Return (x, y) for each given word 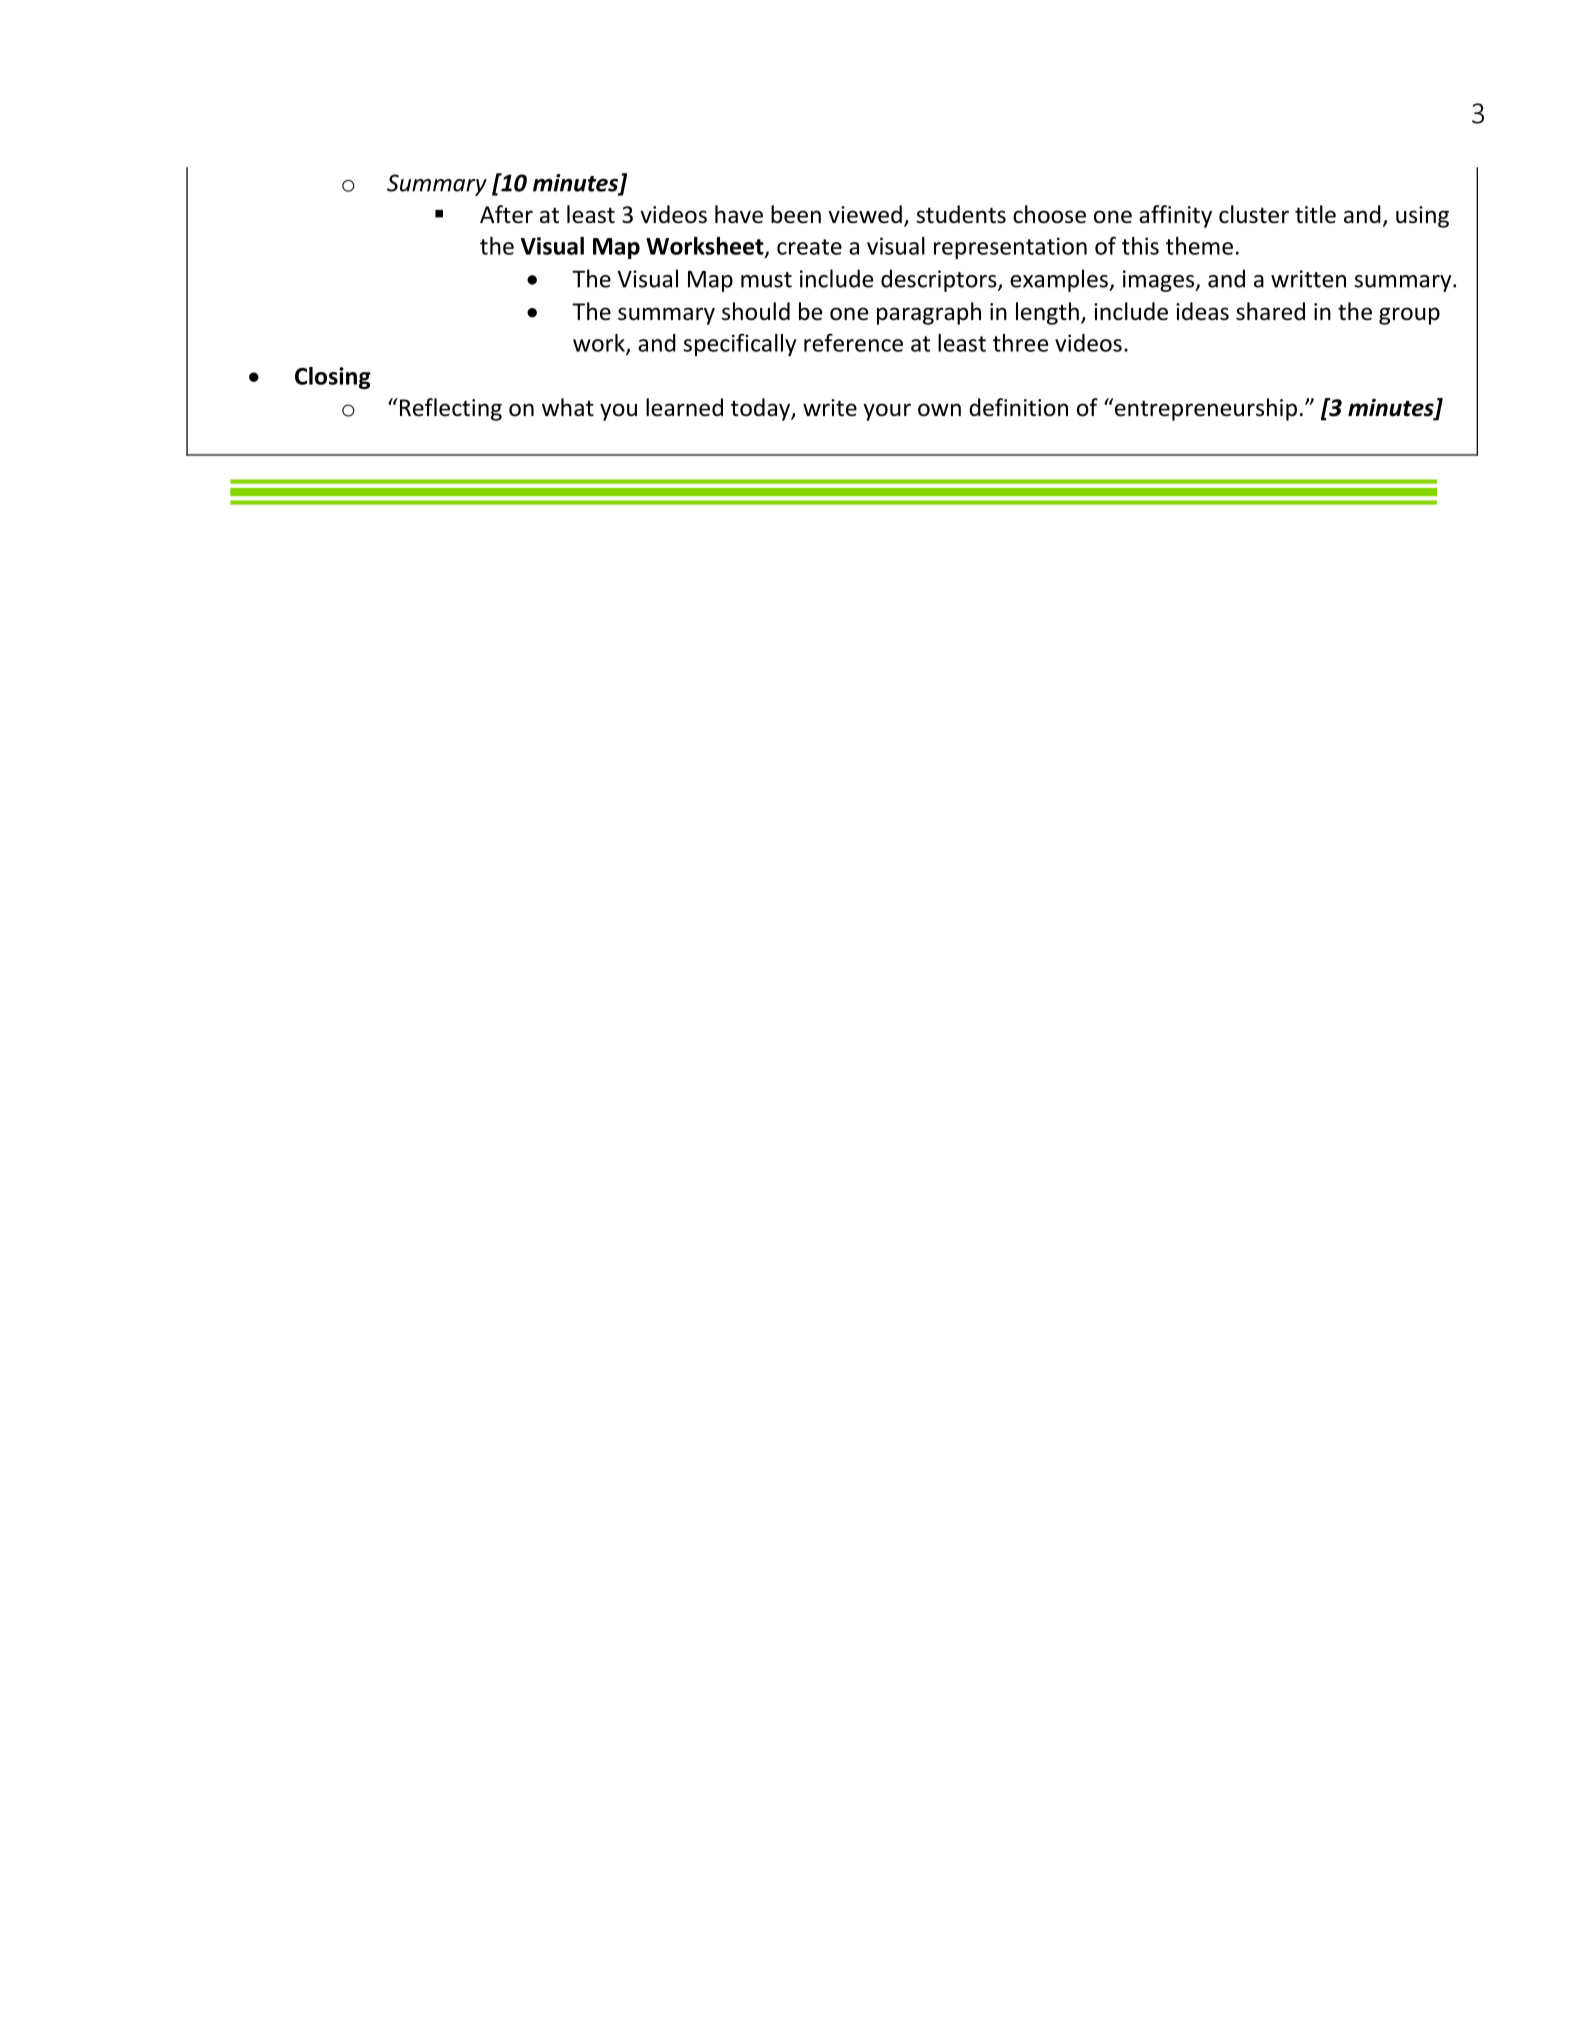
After (506, 214)
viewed (865, 214)
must (766, 280)
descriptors (940, 280)
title (1315, 214)
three (1020, 343)
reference (853, 342)
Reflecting (451, 409)
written (1308, 279)
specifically (740, 344)
